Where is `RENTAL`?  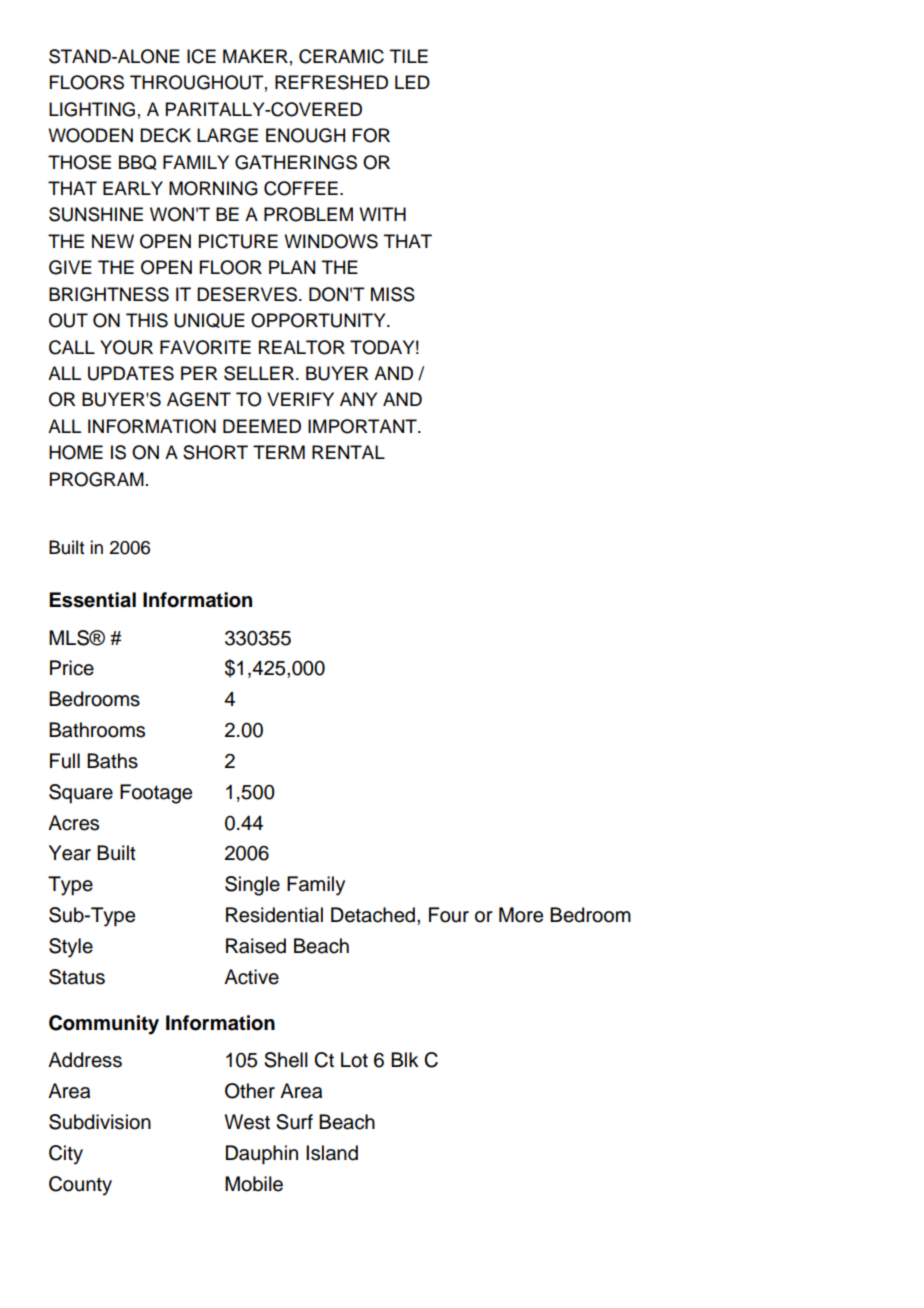 RENTAL is located at coordinates (348, 452).
